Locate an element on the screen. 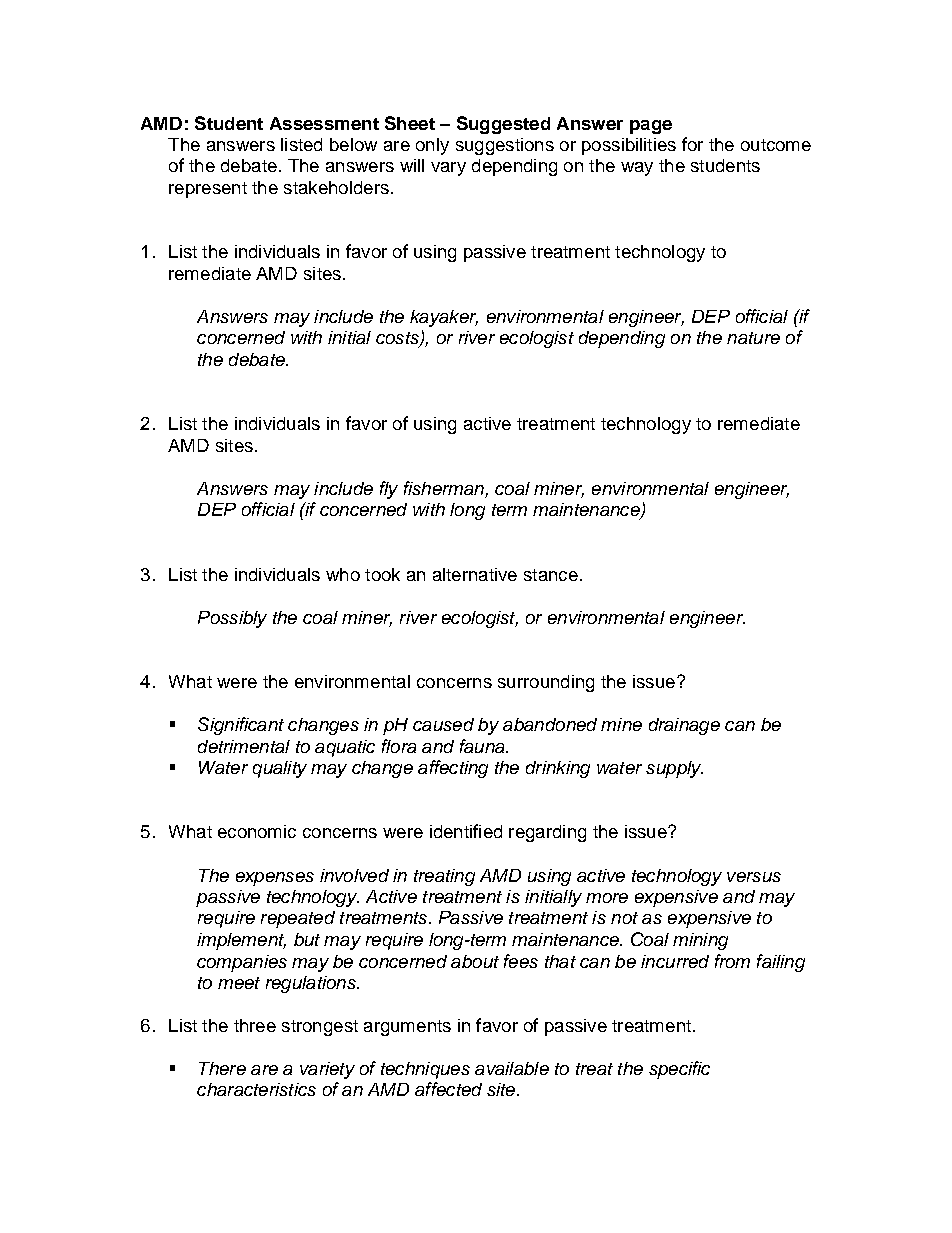 The image size is (952, 1233). nature is located at coordinates (753, 338).
